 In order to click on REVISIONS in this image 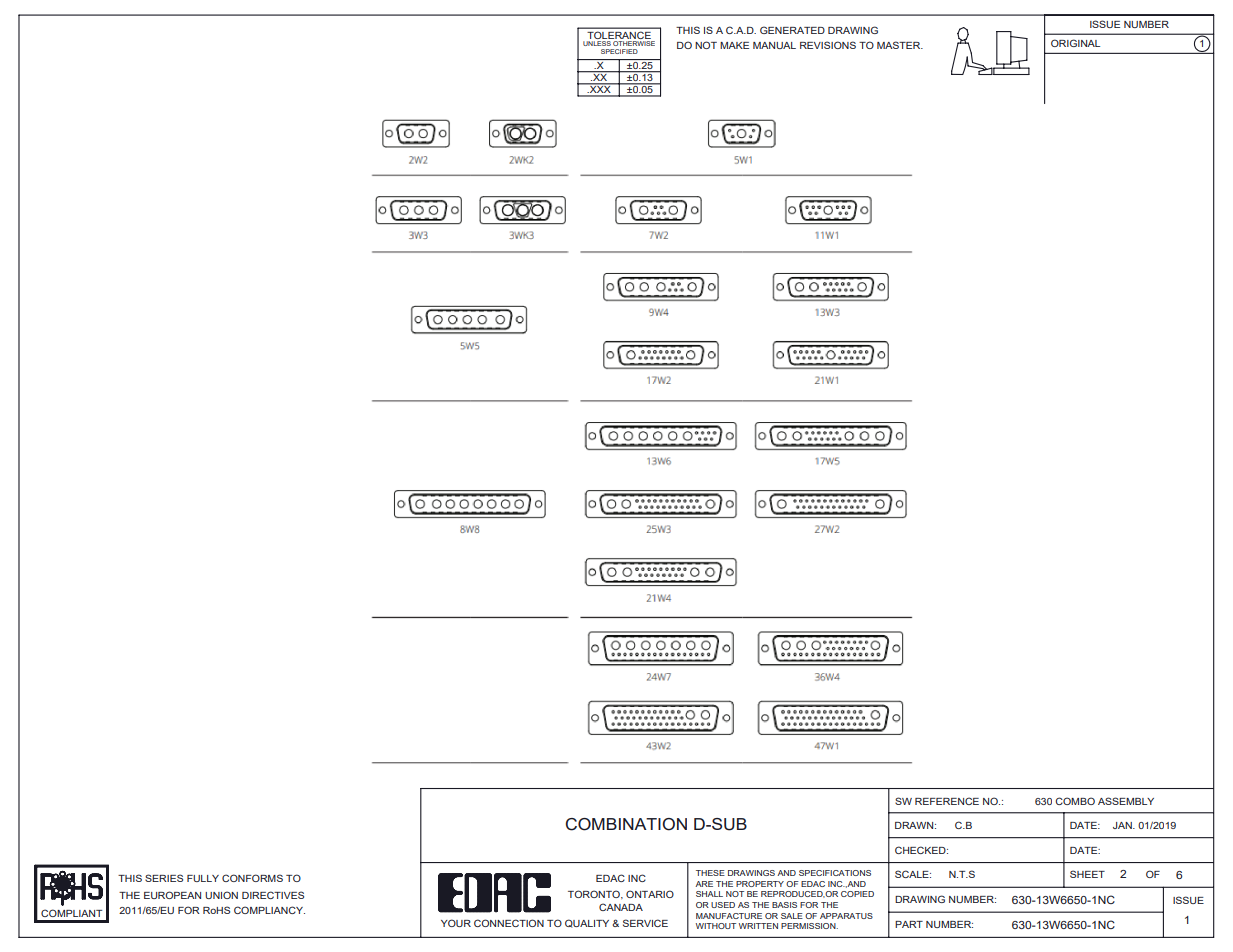, I will do `click(828, 45)`.
